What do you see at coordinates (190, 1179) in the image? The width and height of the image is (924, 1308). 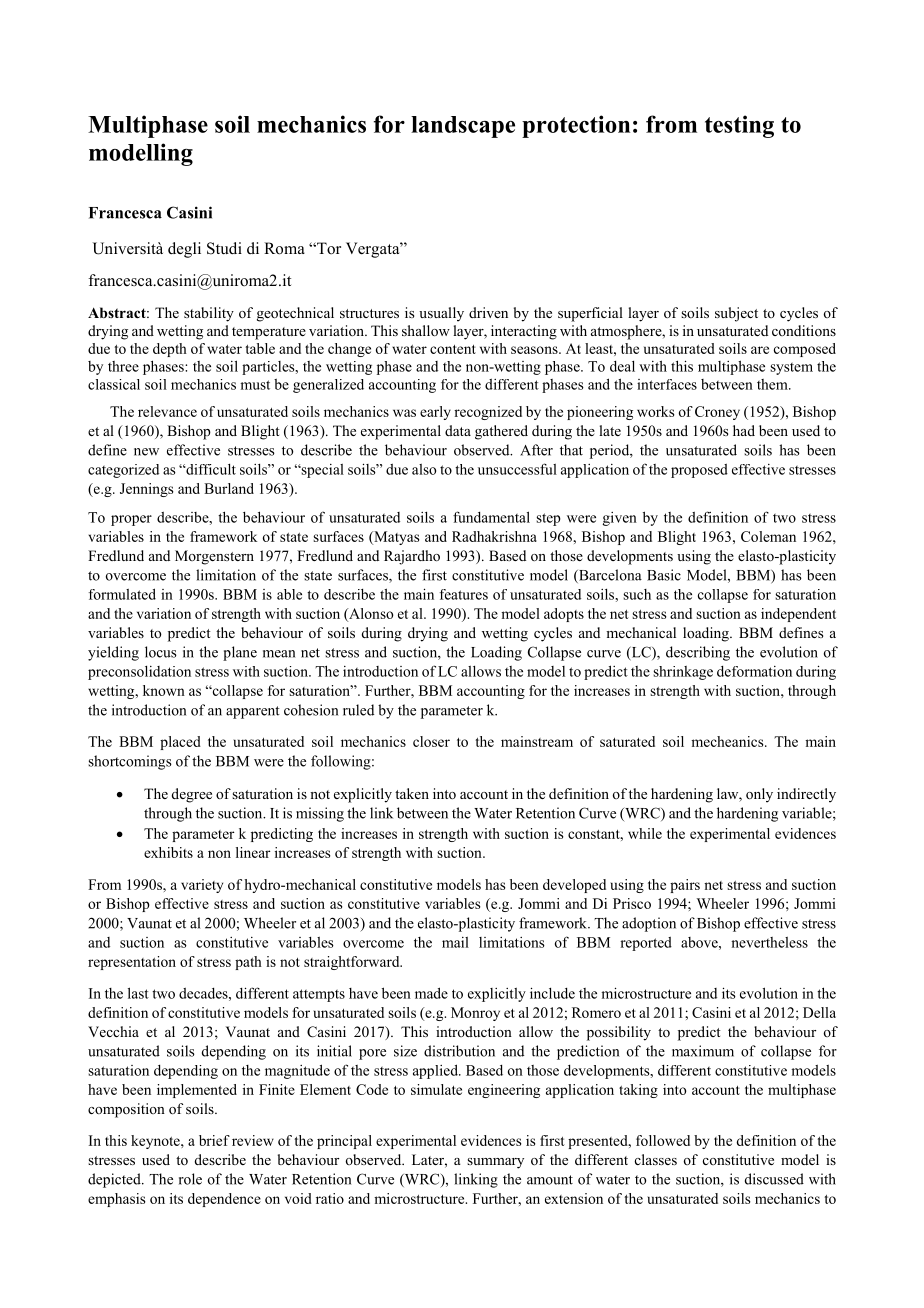 I see `role` at bounding box center [190, 1179].
